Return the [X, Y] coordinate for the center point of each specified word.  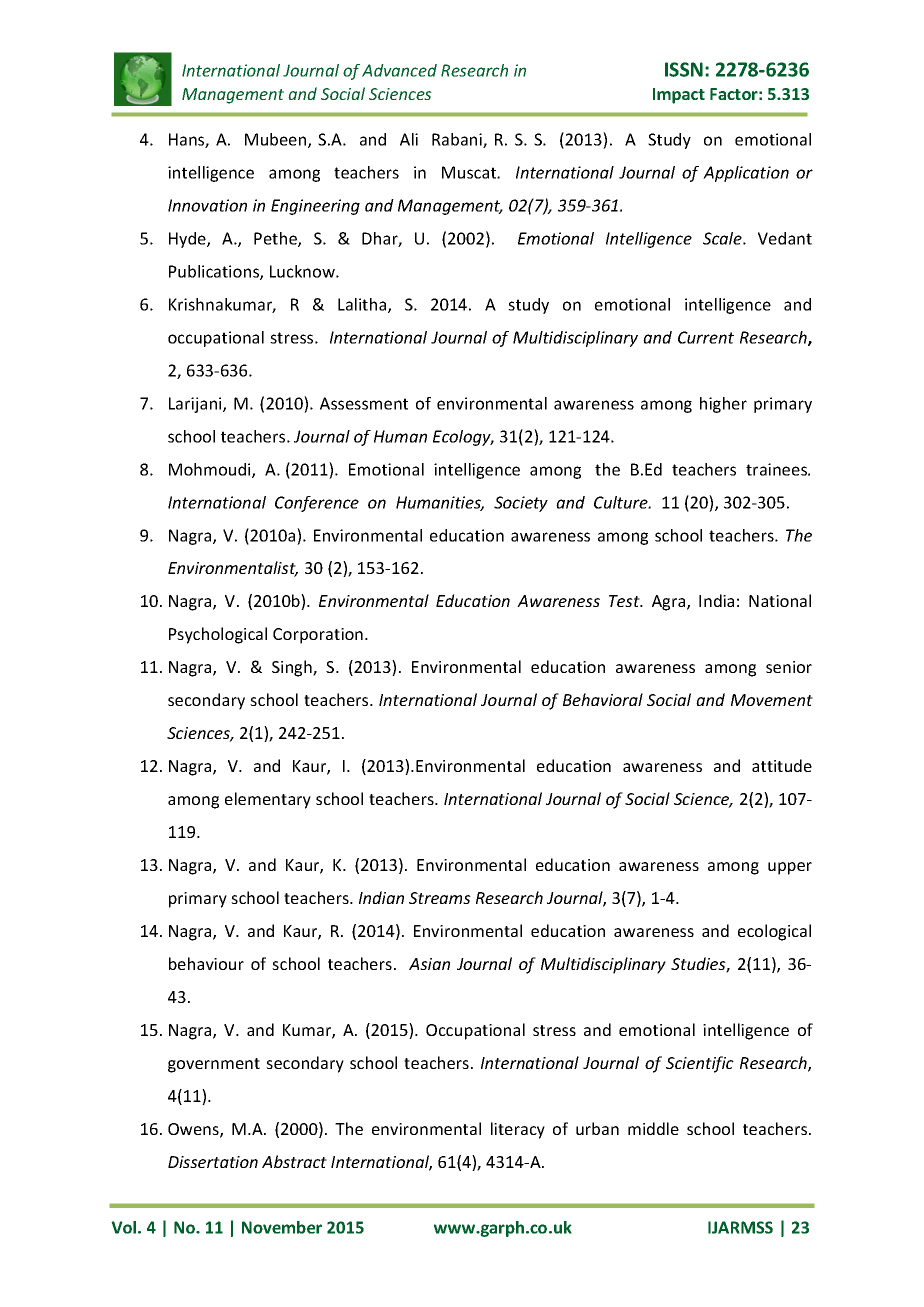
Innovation [207, 205]
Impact [679, 96]
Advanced [399, 70]
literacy [518, 1130]
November [282, 1227]
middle [653, 1128]
